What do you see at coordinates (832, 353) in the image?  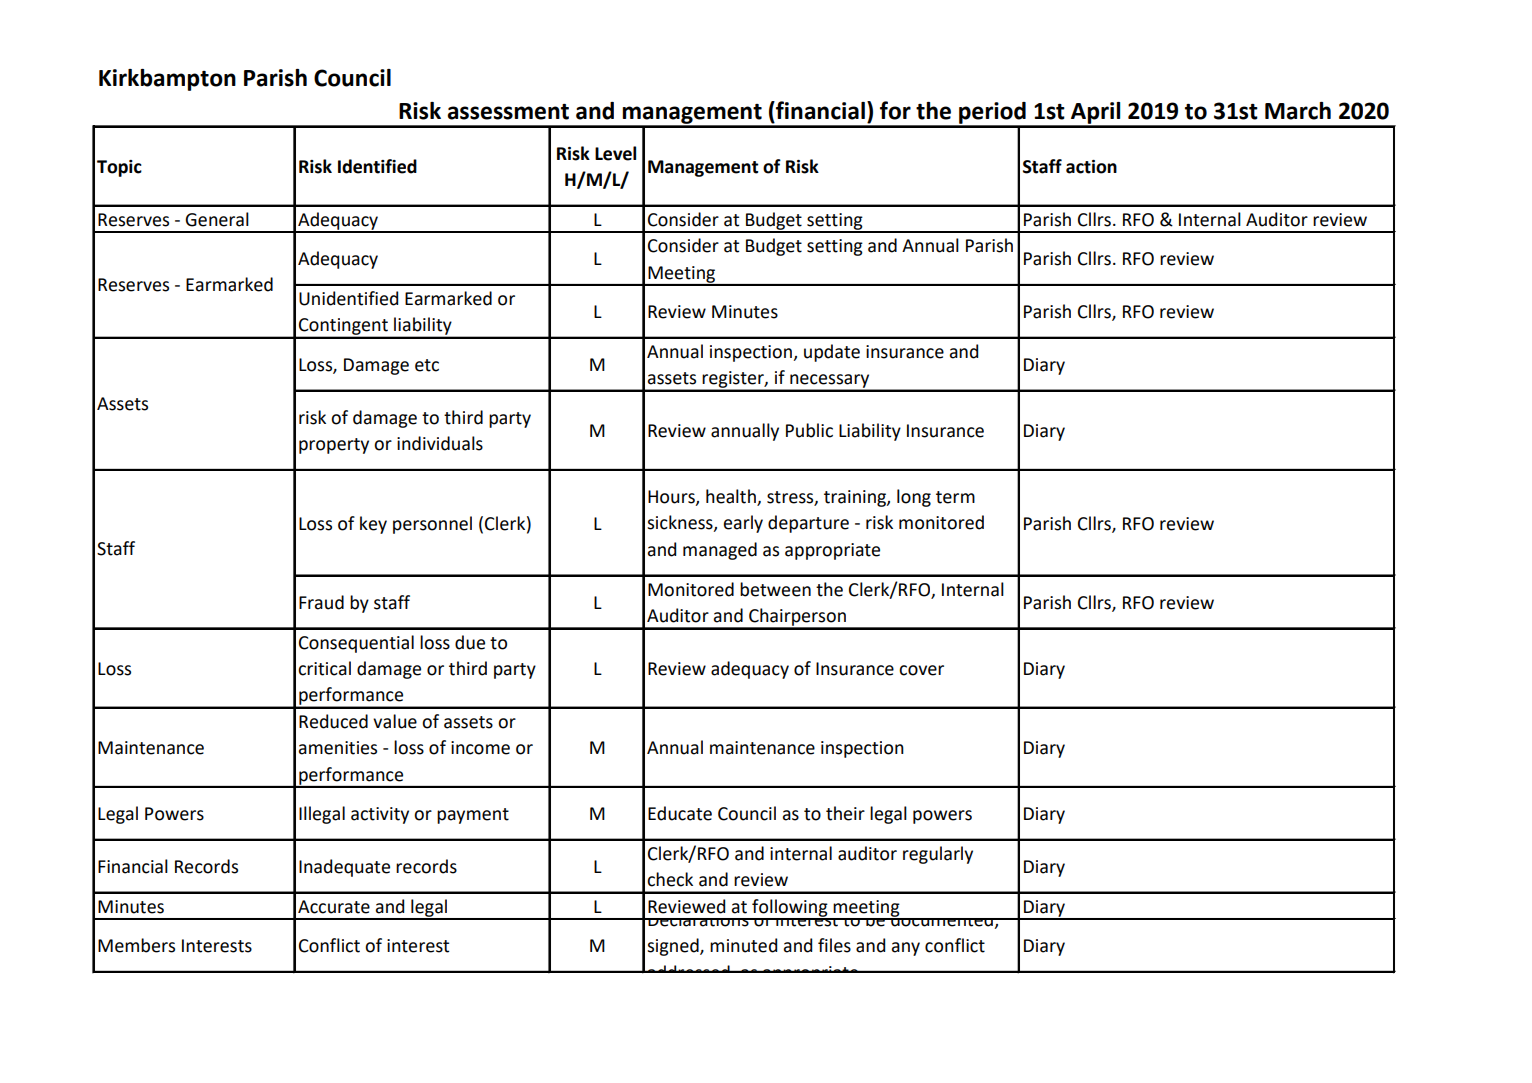 I see `update` at bounding box center [832, 353].
